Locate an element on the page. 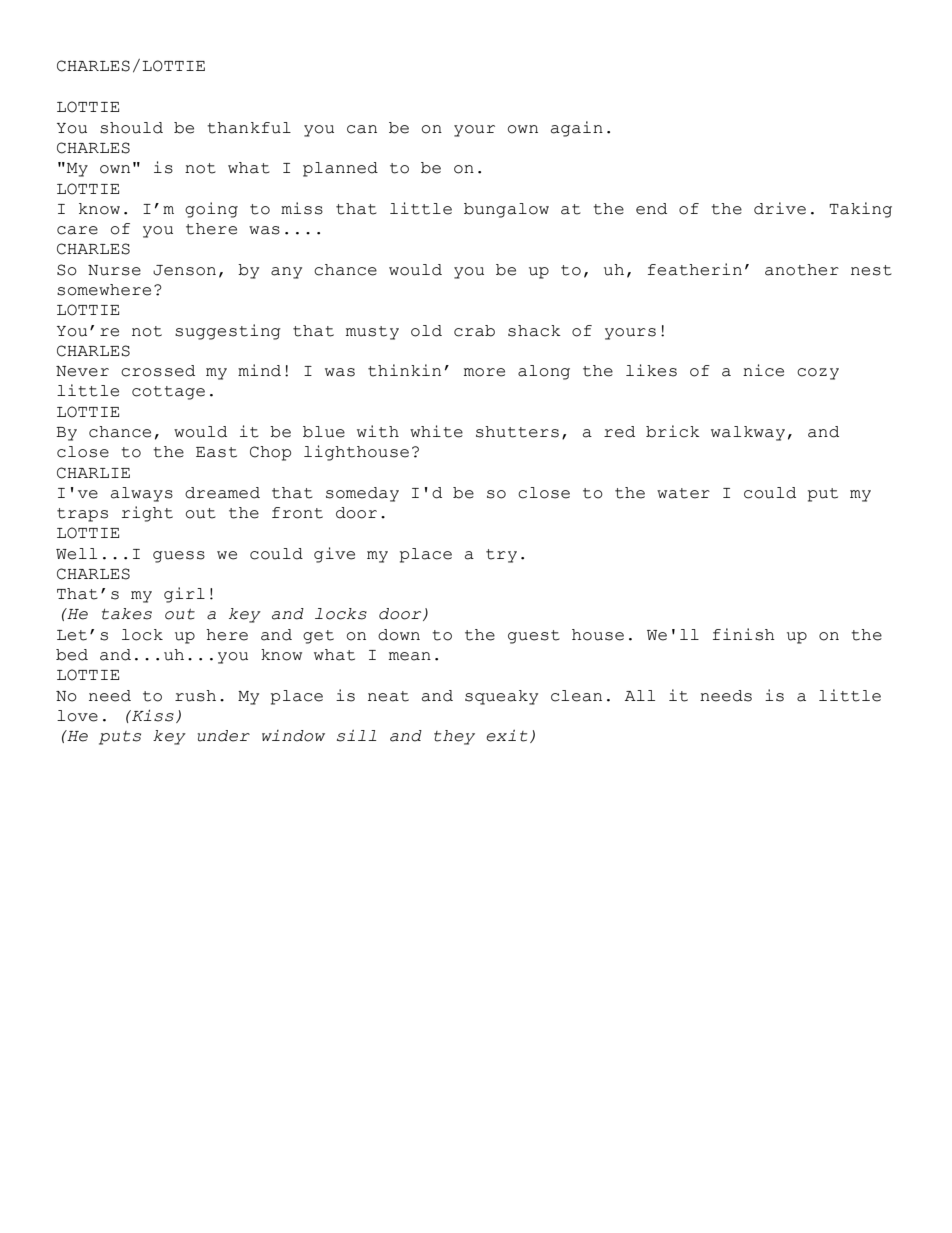 The width and height of the image is (952, 1233). guest is located at coordinates (534, 637).
